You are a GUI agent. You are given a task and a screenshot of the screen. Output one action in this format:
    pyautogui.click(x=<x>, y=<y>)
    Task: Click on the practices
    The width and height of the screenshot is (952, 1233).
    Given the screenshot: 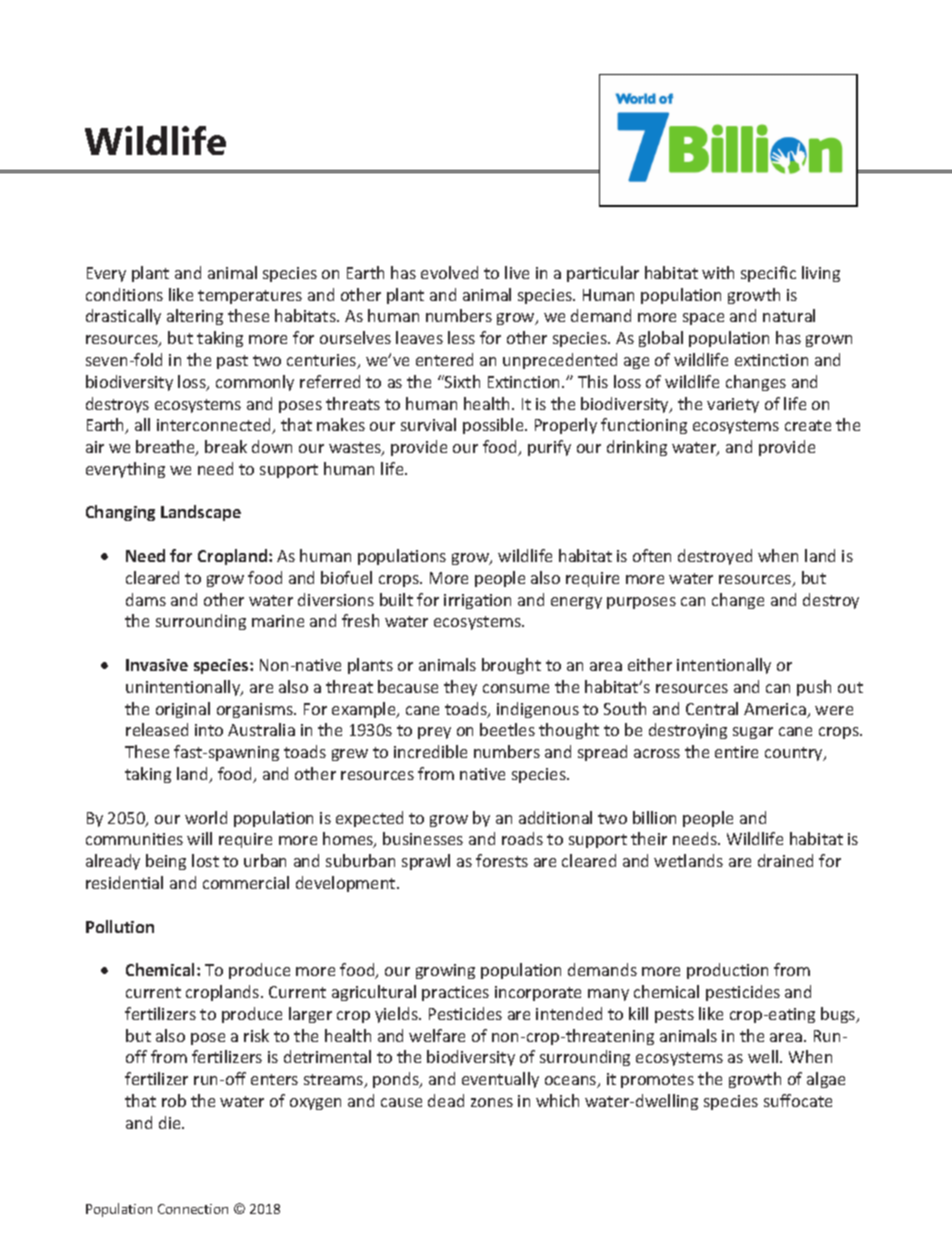 What is the action you would take?
    pyautogui.click(x=455, y=993)
